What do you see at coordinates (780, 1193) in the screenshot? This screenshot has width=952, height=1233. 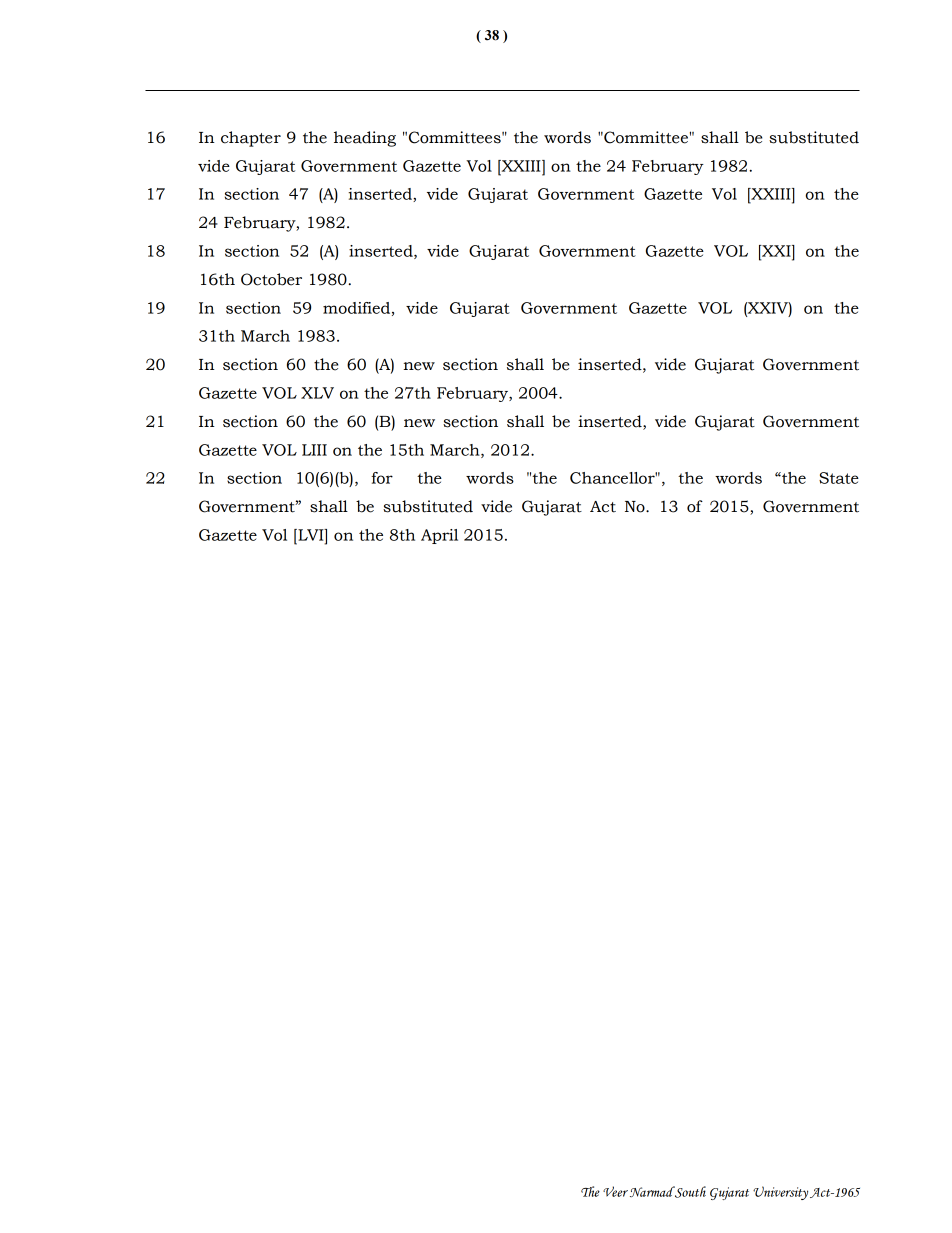 I see `University` at bounding box center [780, 1193].
